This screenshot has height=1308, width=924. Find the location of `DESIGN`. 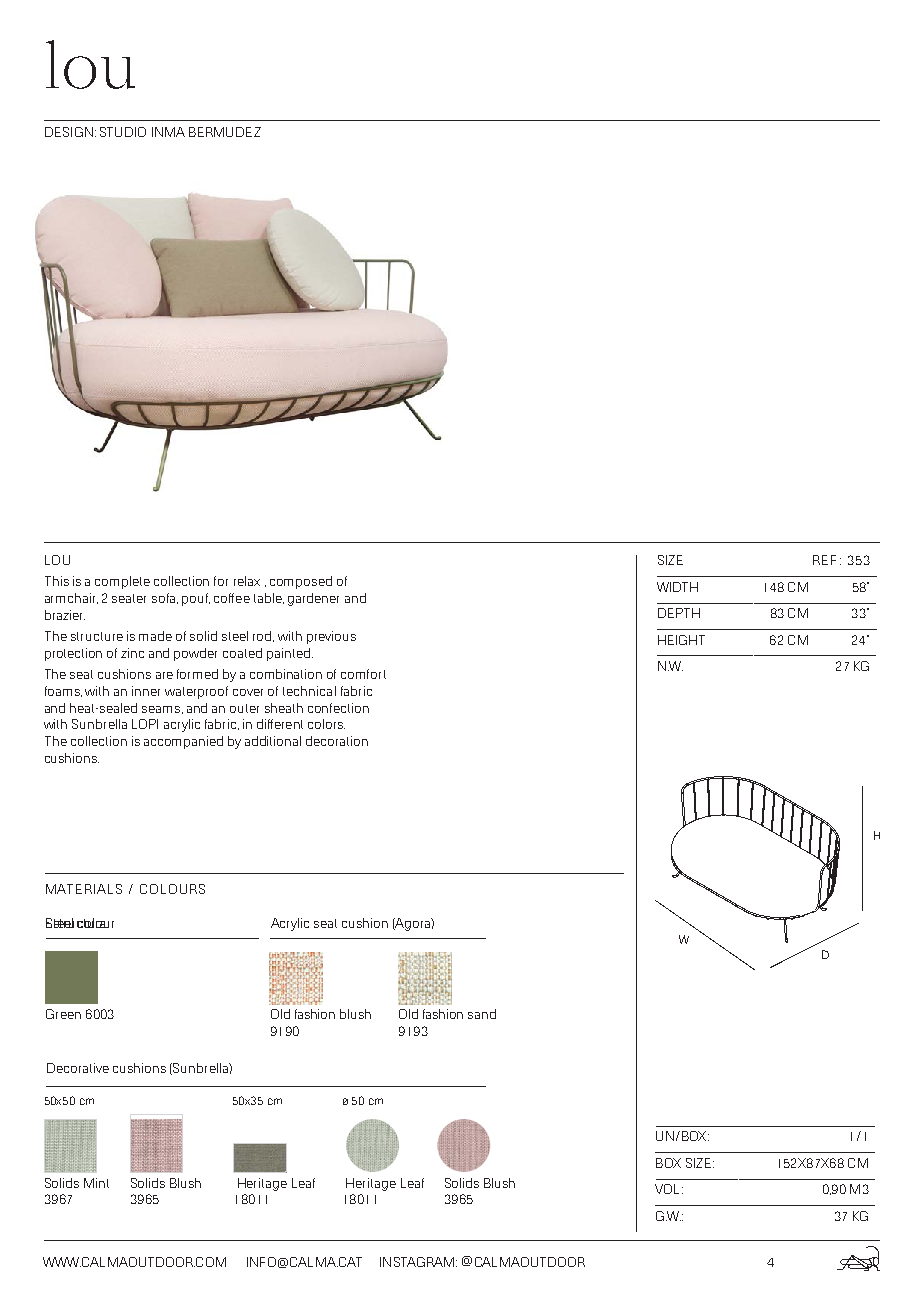

DESIGN is located at coordinates (69, 132).
